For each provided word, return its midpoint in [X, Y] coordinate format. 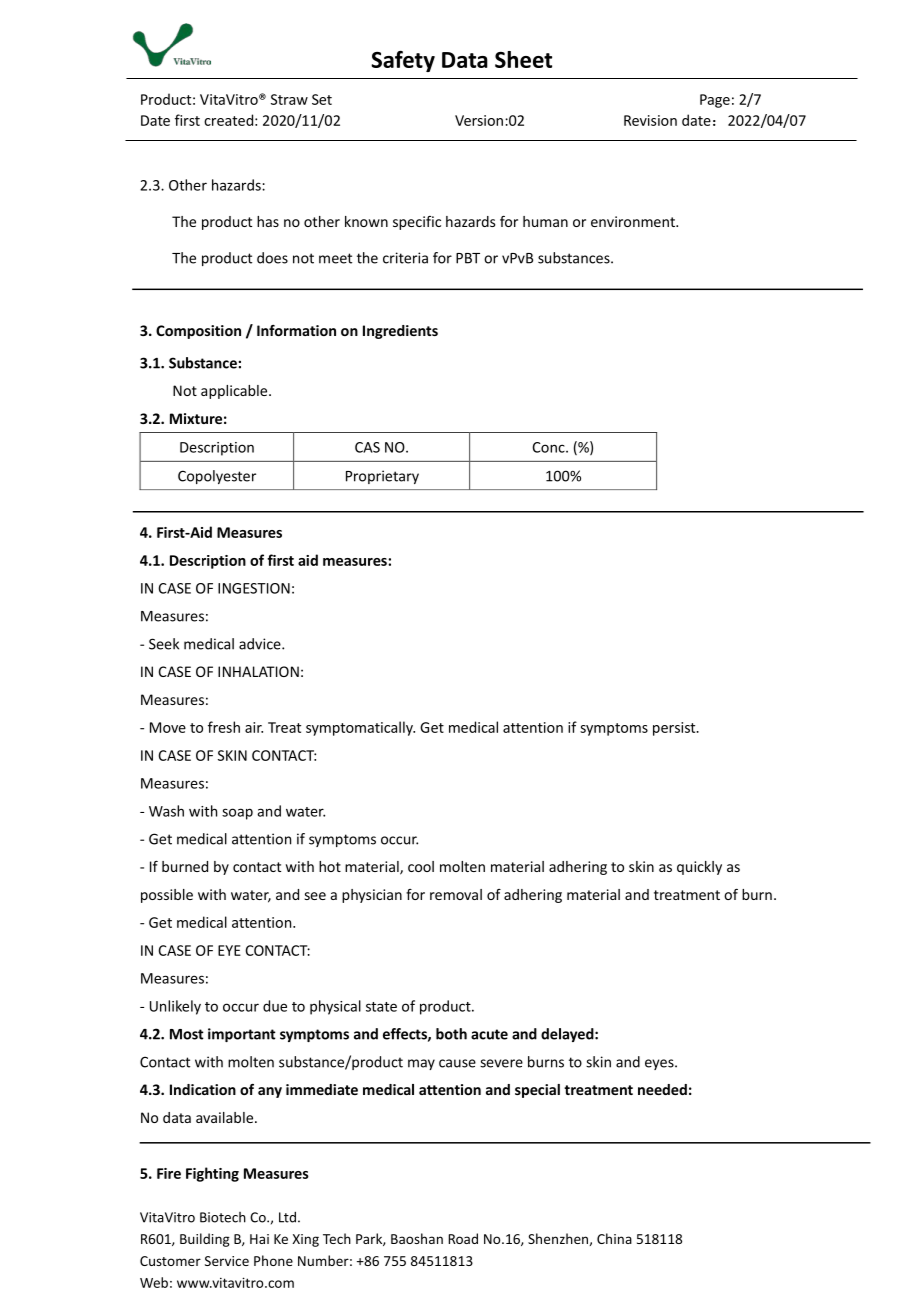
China [614, 1238]
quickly [699, 868]
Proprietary [382, 477]
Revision [650, 120]
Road [463, 1238]
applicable [235, 392]
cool [421, 866]
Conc [549, 447]
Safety [403, 61]
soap [237, 814]
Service [227, 1261]
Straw [289, 99]
